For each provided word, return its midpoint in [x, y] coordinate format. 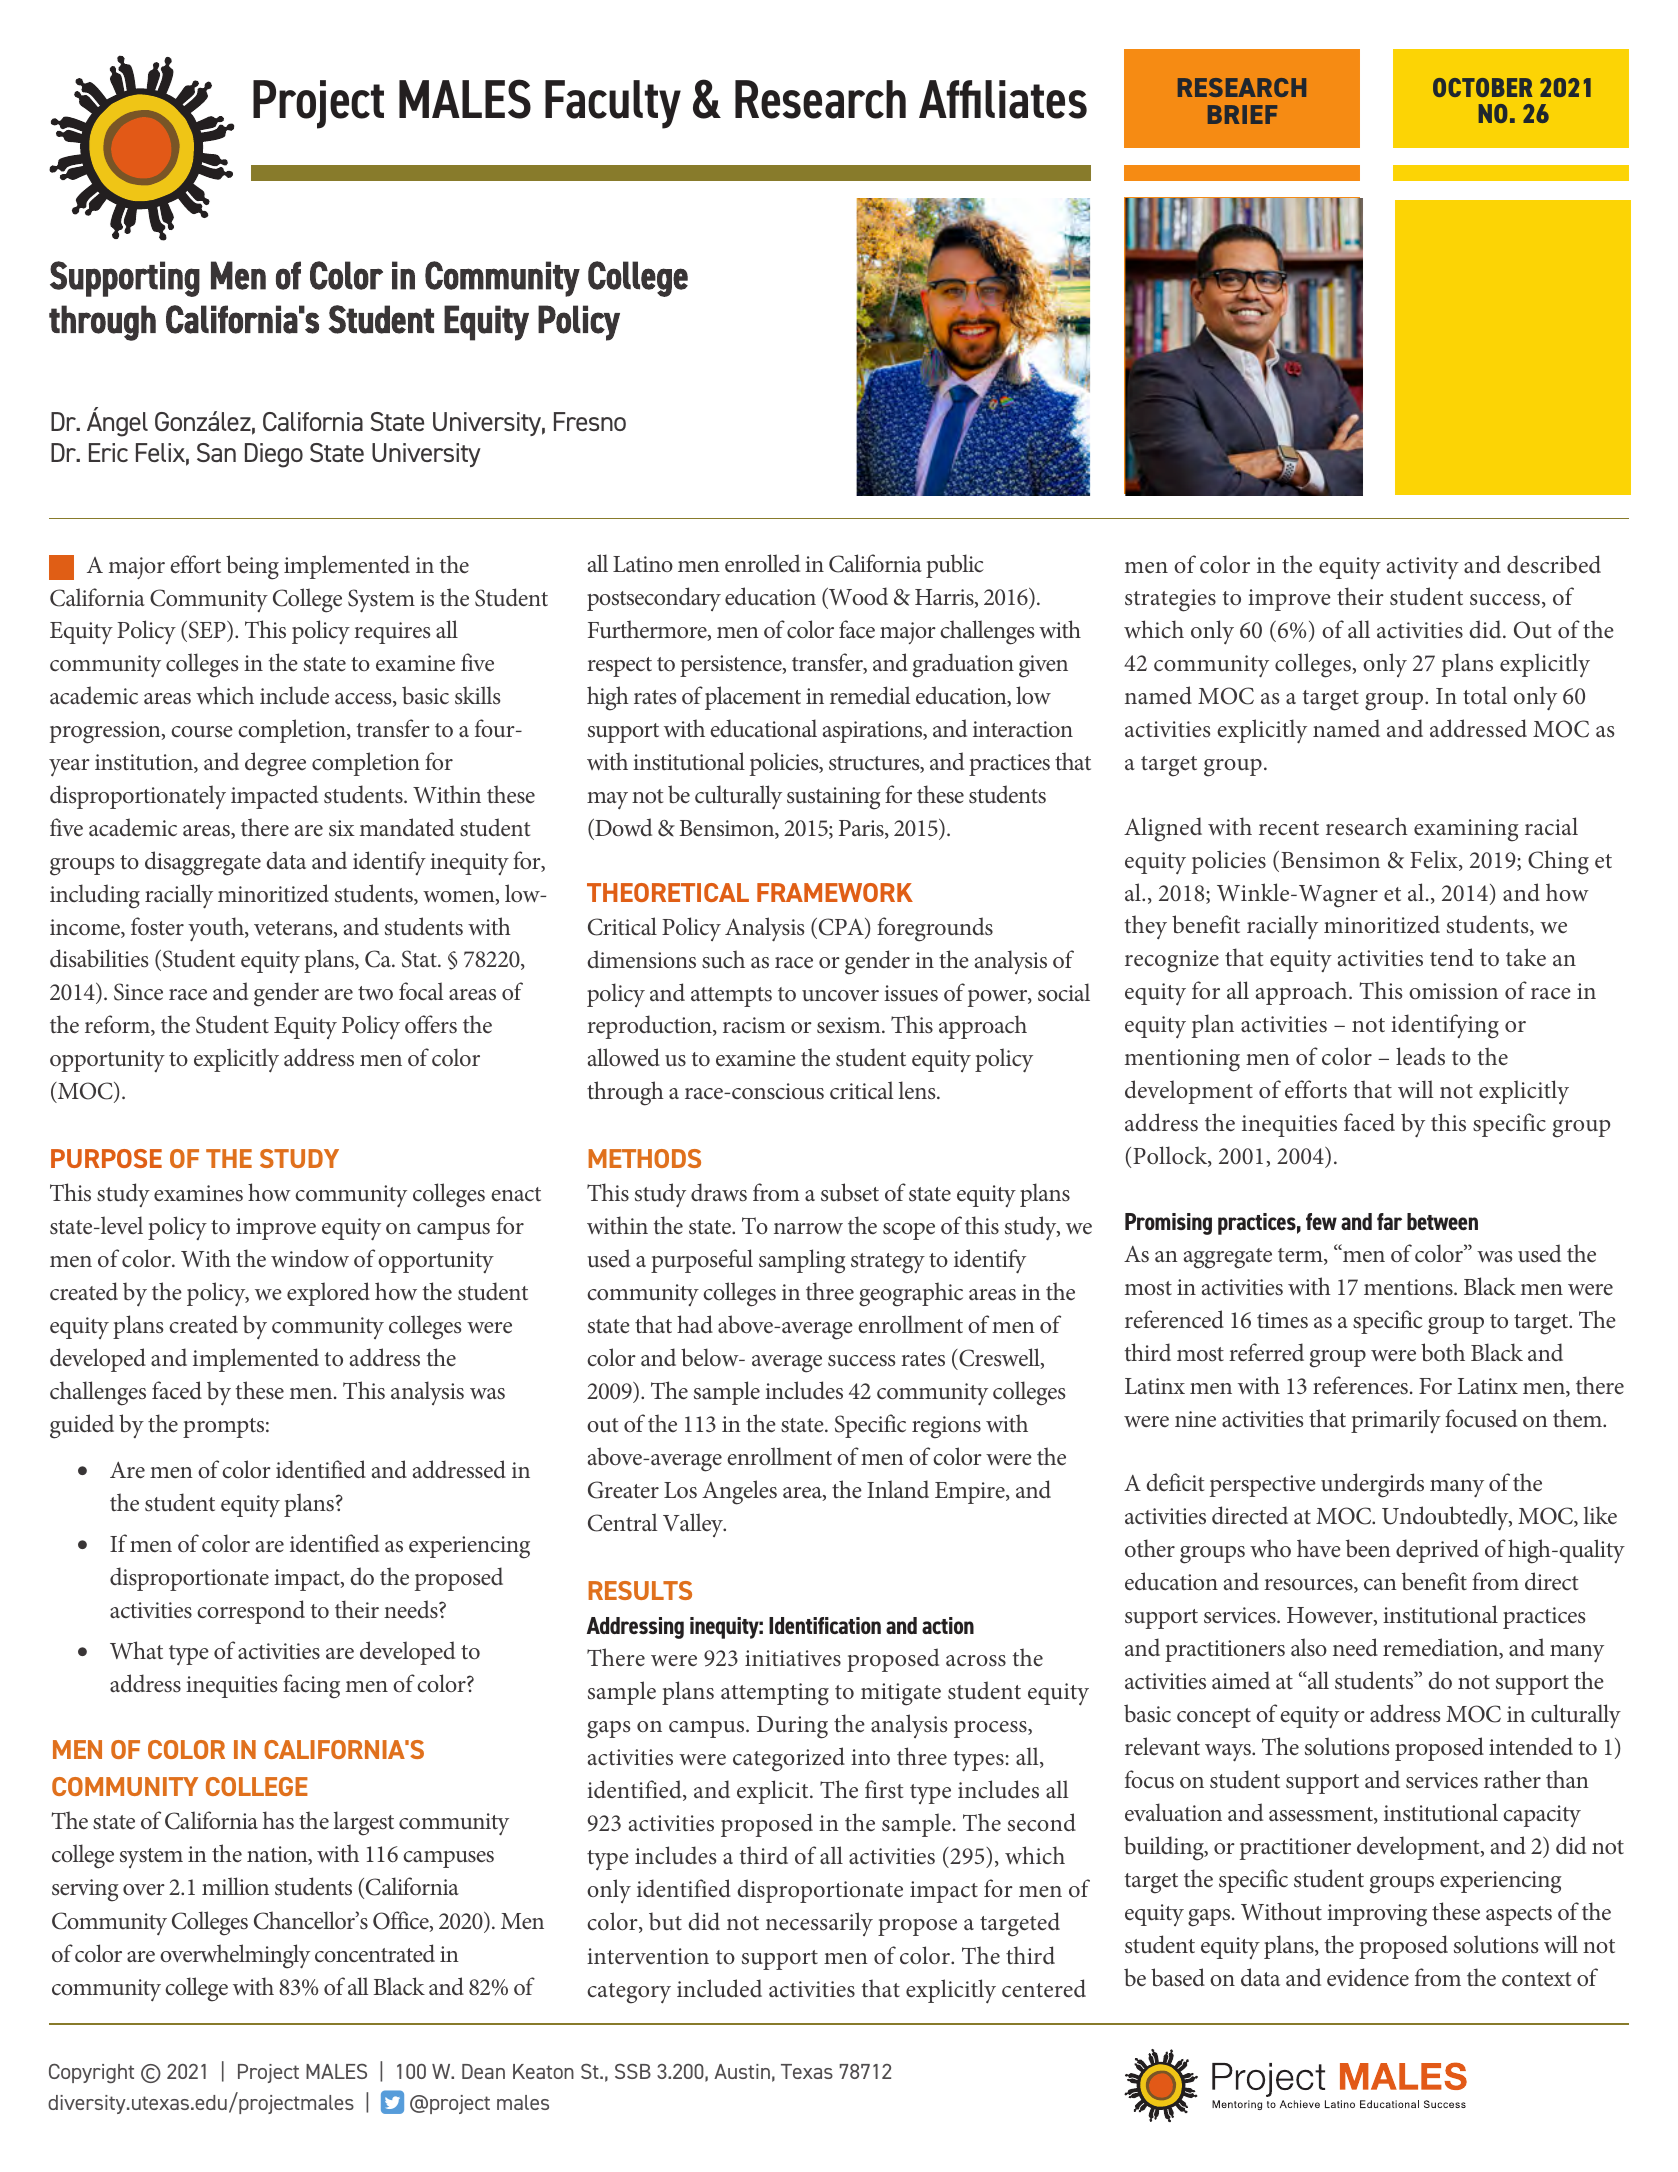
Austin [742, 2071]
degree [275, 764]
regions [946, 1427]
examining [1466, 830]
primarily [1396, 1421]
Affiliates [1003, 99]
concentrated [375, 1953]
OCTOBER [1482, 87]
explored [328, 1294]
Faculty [613, 104]
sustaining [834, 798]
